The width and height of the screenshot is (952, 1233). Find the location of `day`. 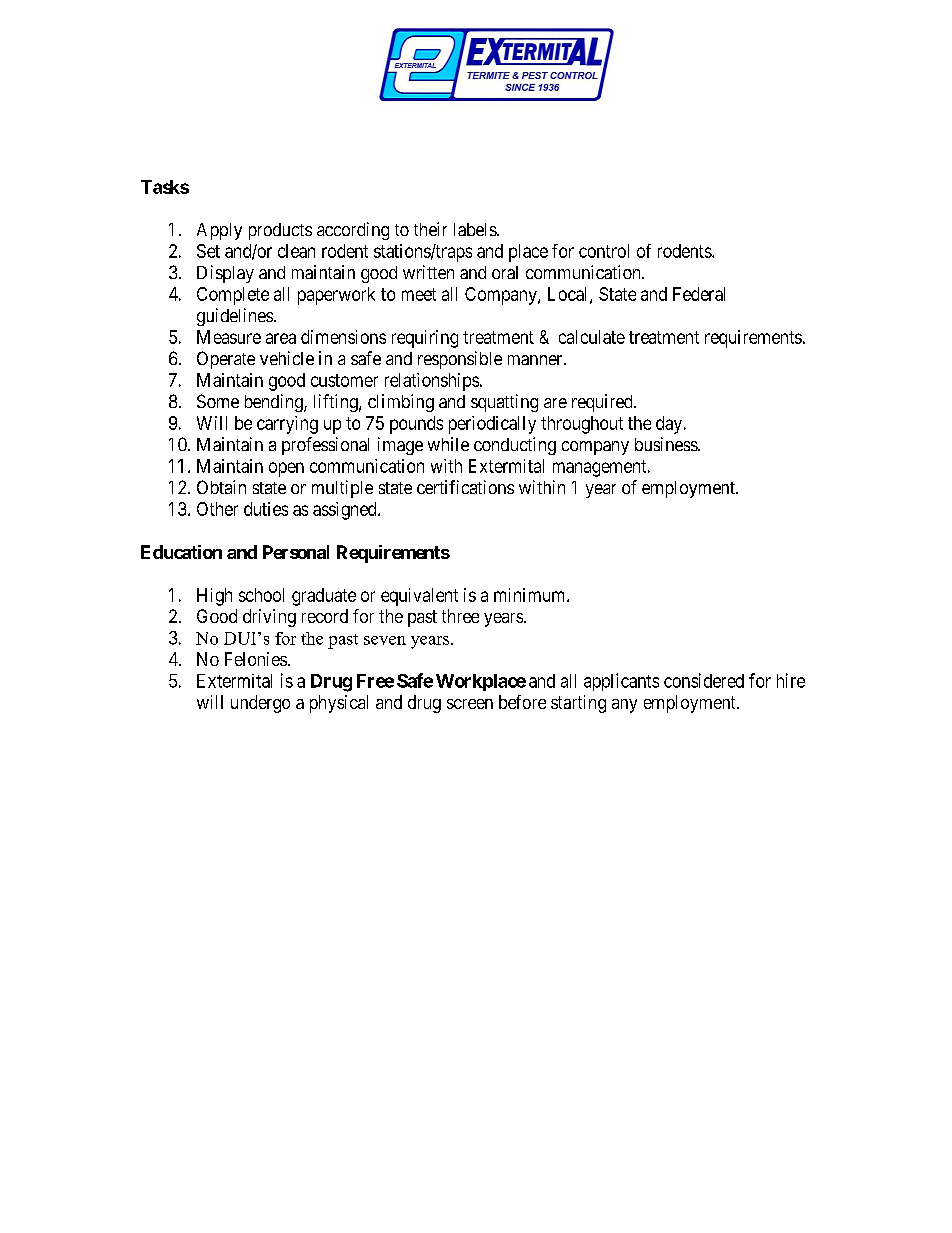

day is located at coordinates (670, 425).
